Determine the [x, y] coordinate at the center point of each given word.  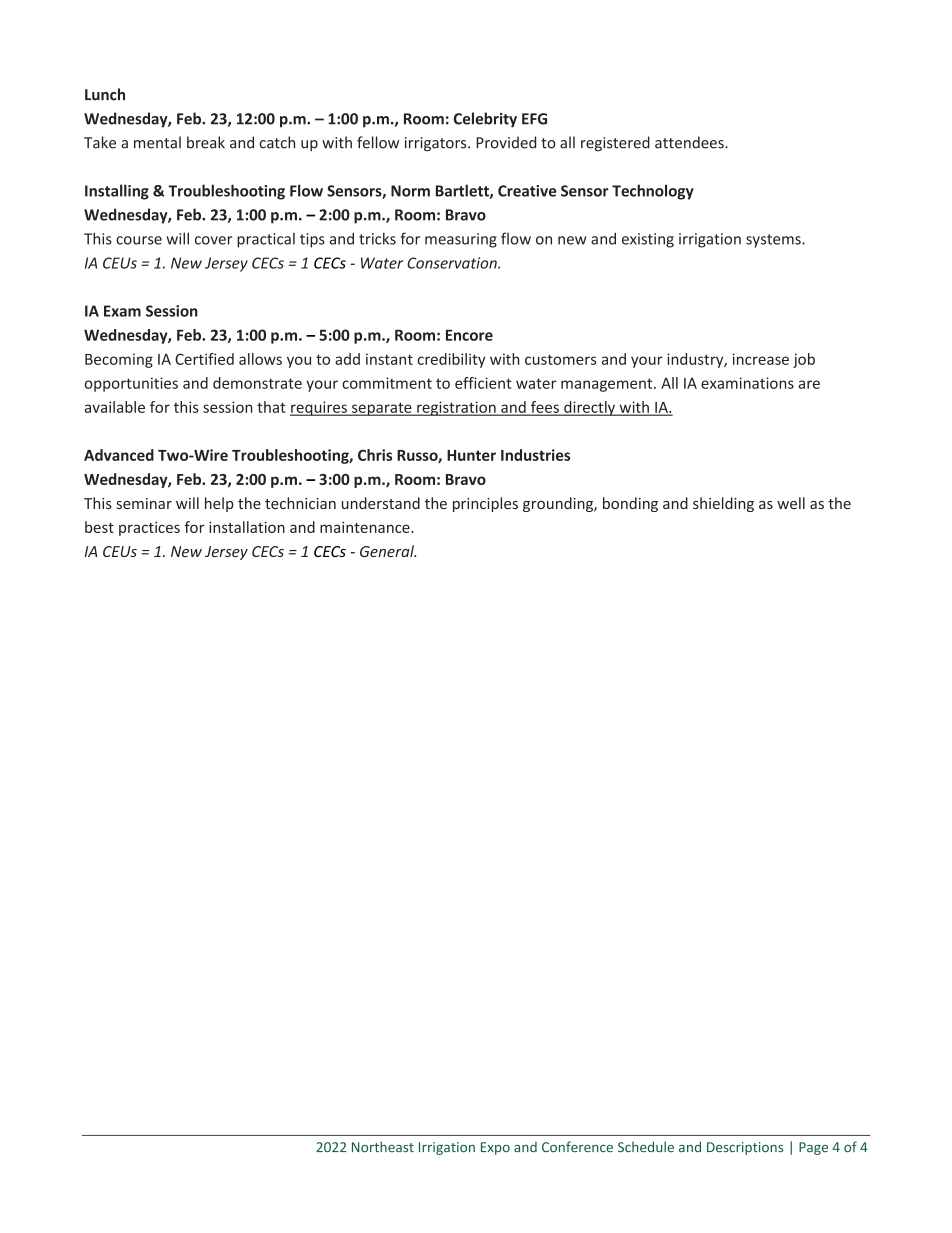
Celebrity [485, 120]
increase [761, 359]
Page [813, 1148]
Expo [495, 1148]
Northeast [383, 1147]
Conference [577, 1147]
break [206, 142]
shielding [723, 504]
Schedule [646, 1147]
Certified [204, 359]
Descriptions [745, 1148]
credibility [451, 360]
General [388, 551]
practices [149, 529]
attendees [690, 142]
